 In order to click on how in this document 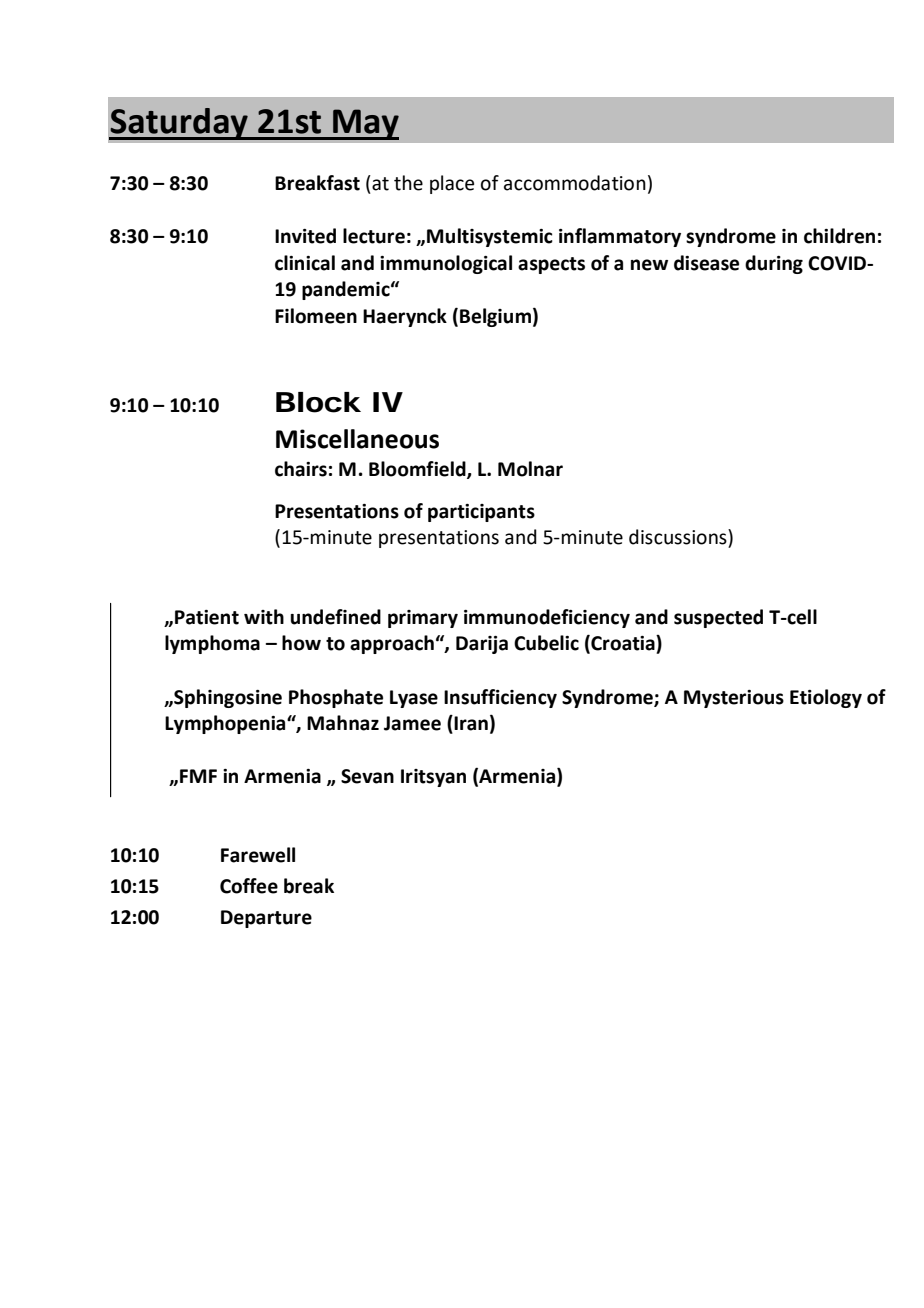, I will do `click(301, 643)`.
